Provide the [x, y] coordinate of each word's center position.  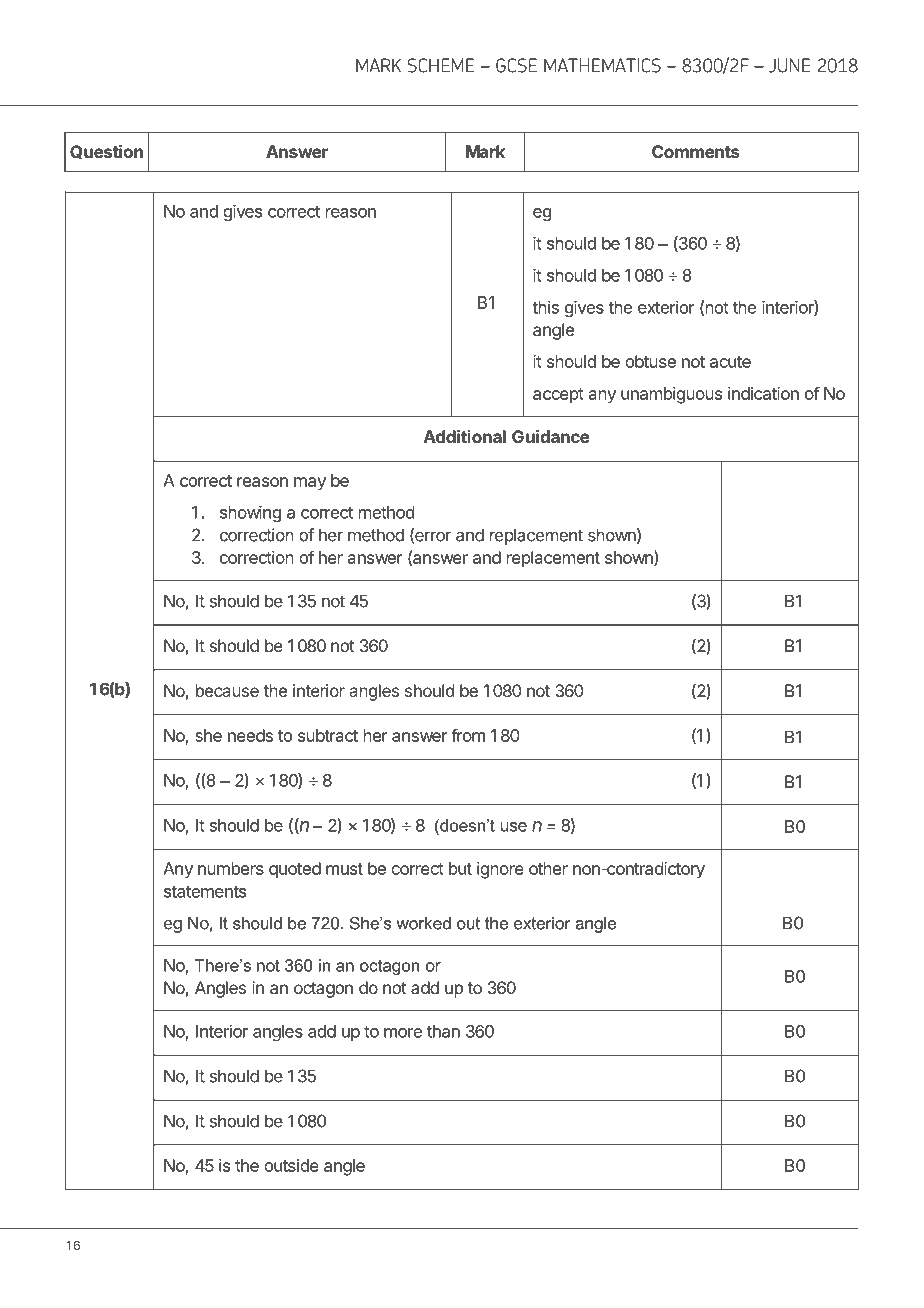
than [443, 1031]
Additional [465, 436]
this [545, 307]
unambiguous [671, 395]
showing [250, 513]
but [460, 868]
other [548, 868]
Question [106, 152]
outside [291, 1165]
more [403, 1033]
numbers [231, 868]
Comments [695, 151]
